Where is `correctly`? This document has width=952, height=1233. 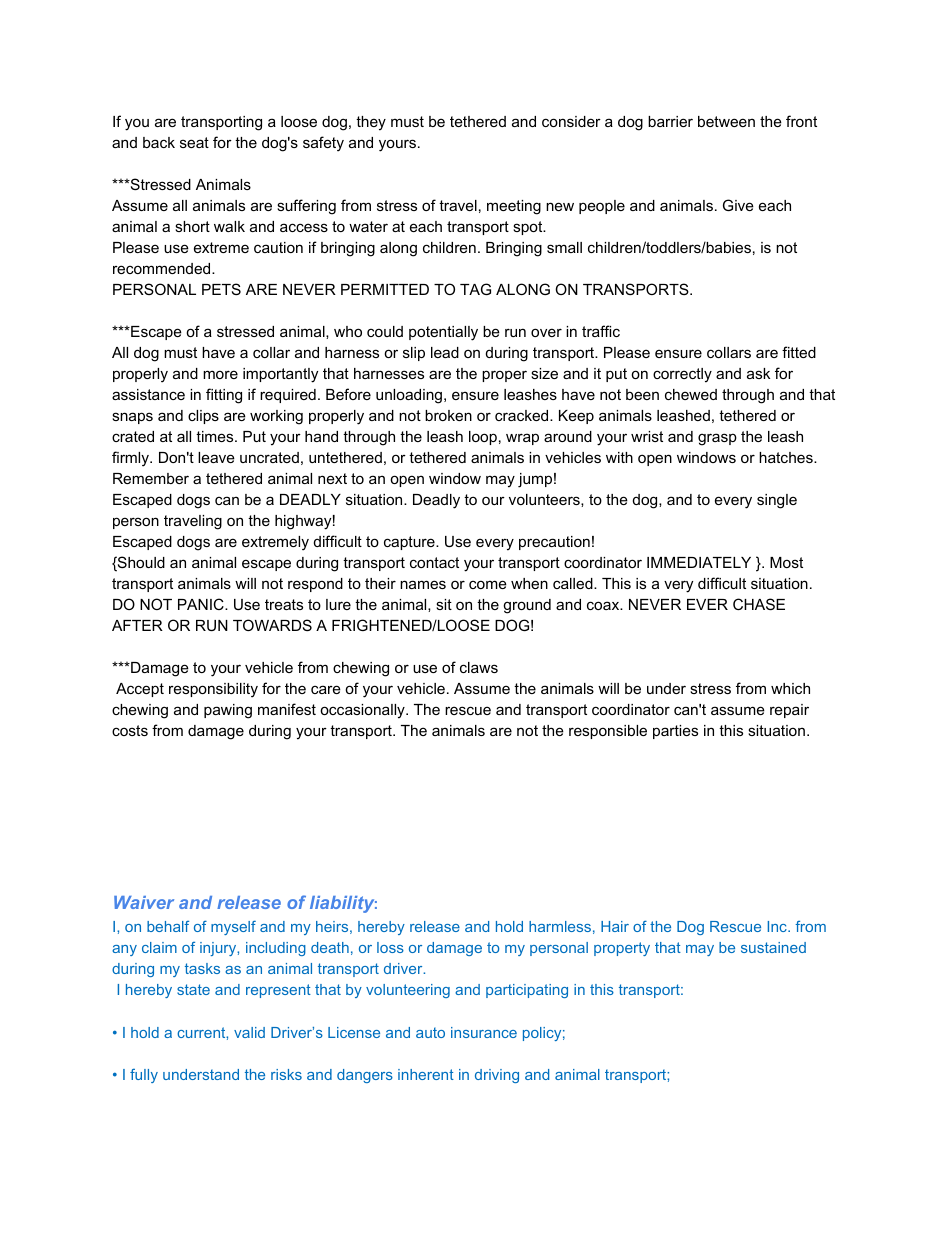 correctly is located at coordinates (682, 375).
